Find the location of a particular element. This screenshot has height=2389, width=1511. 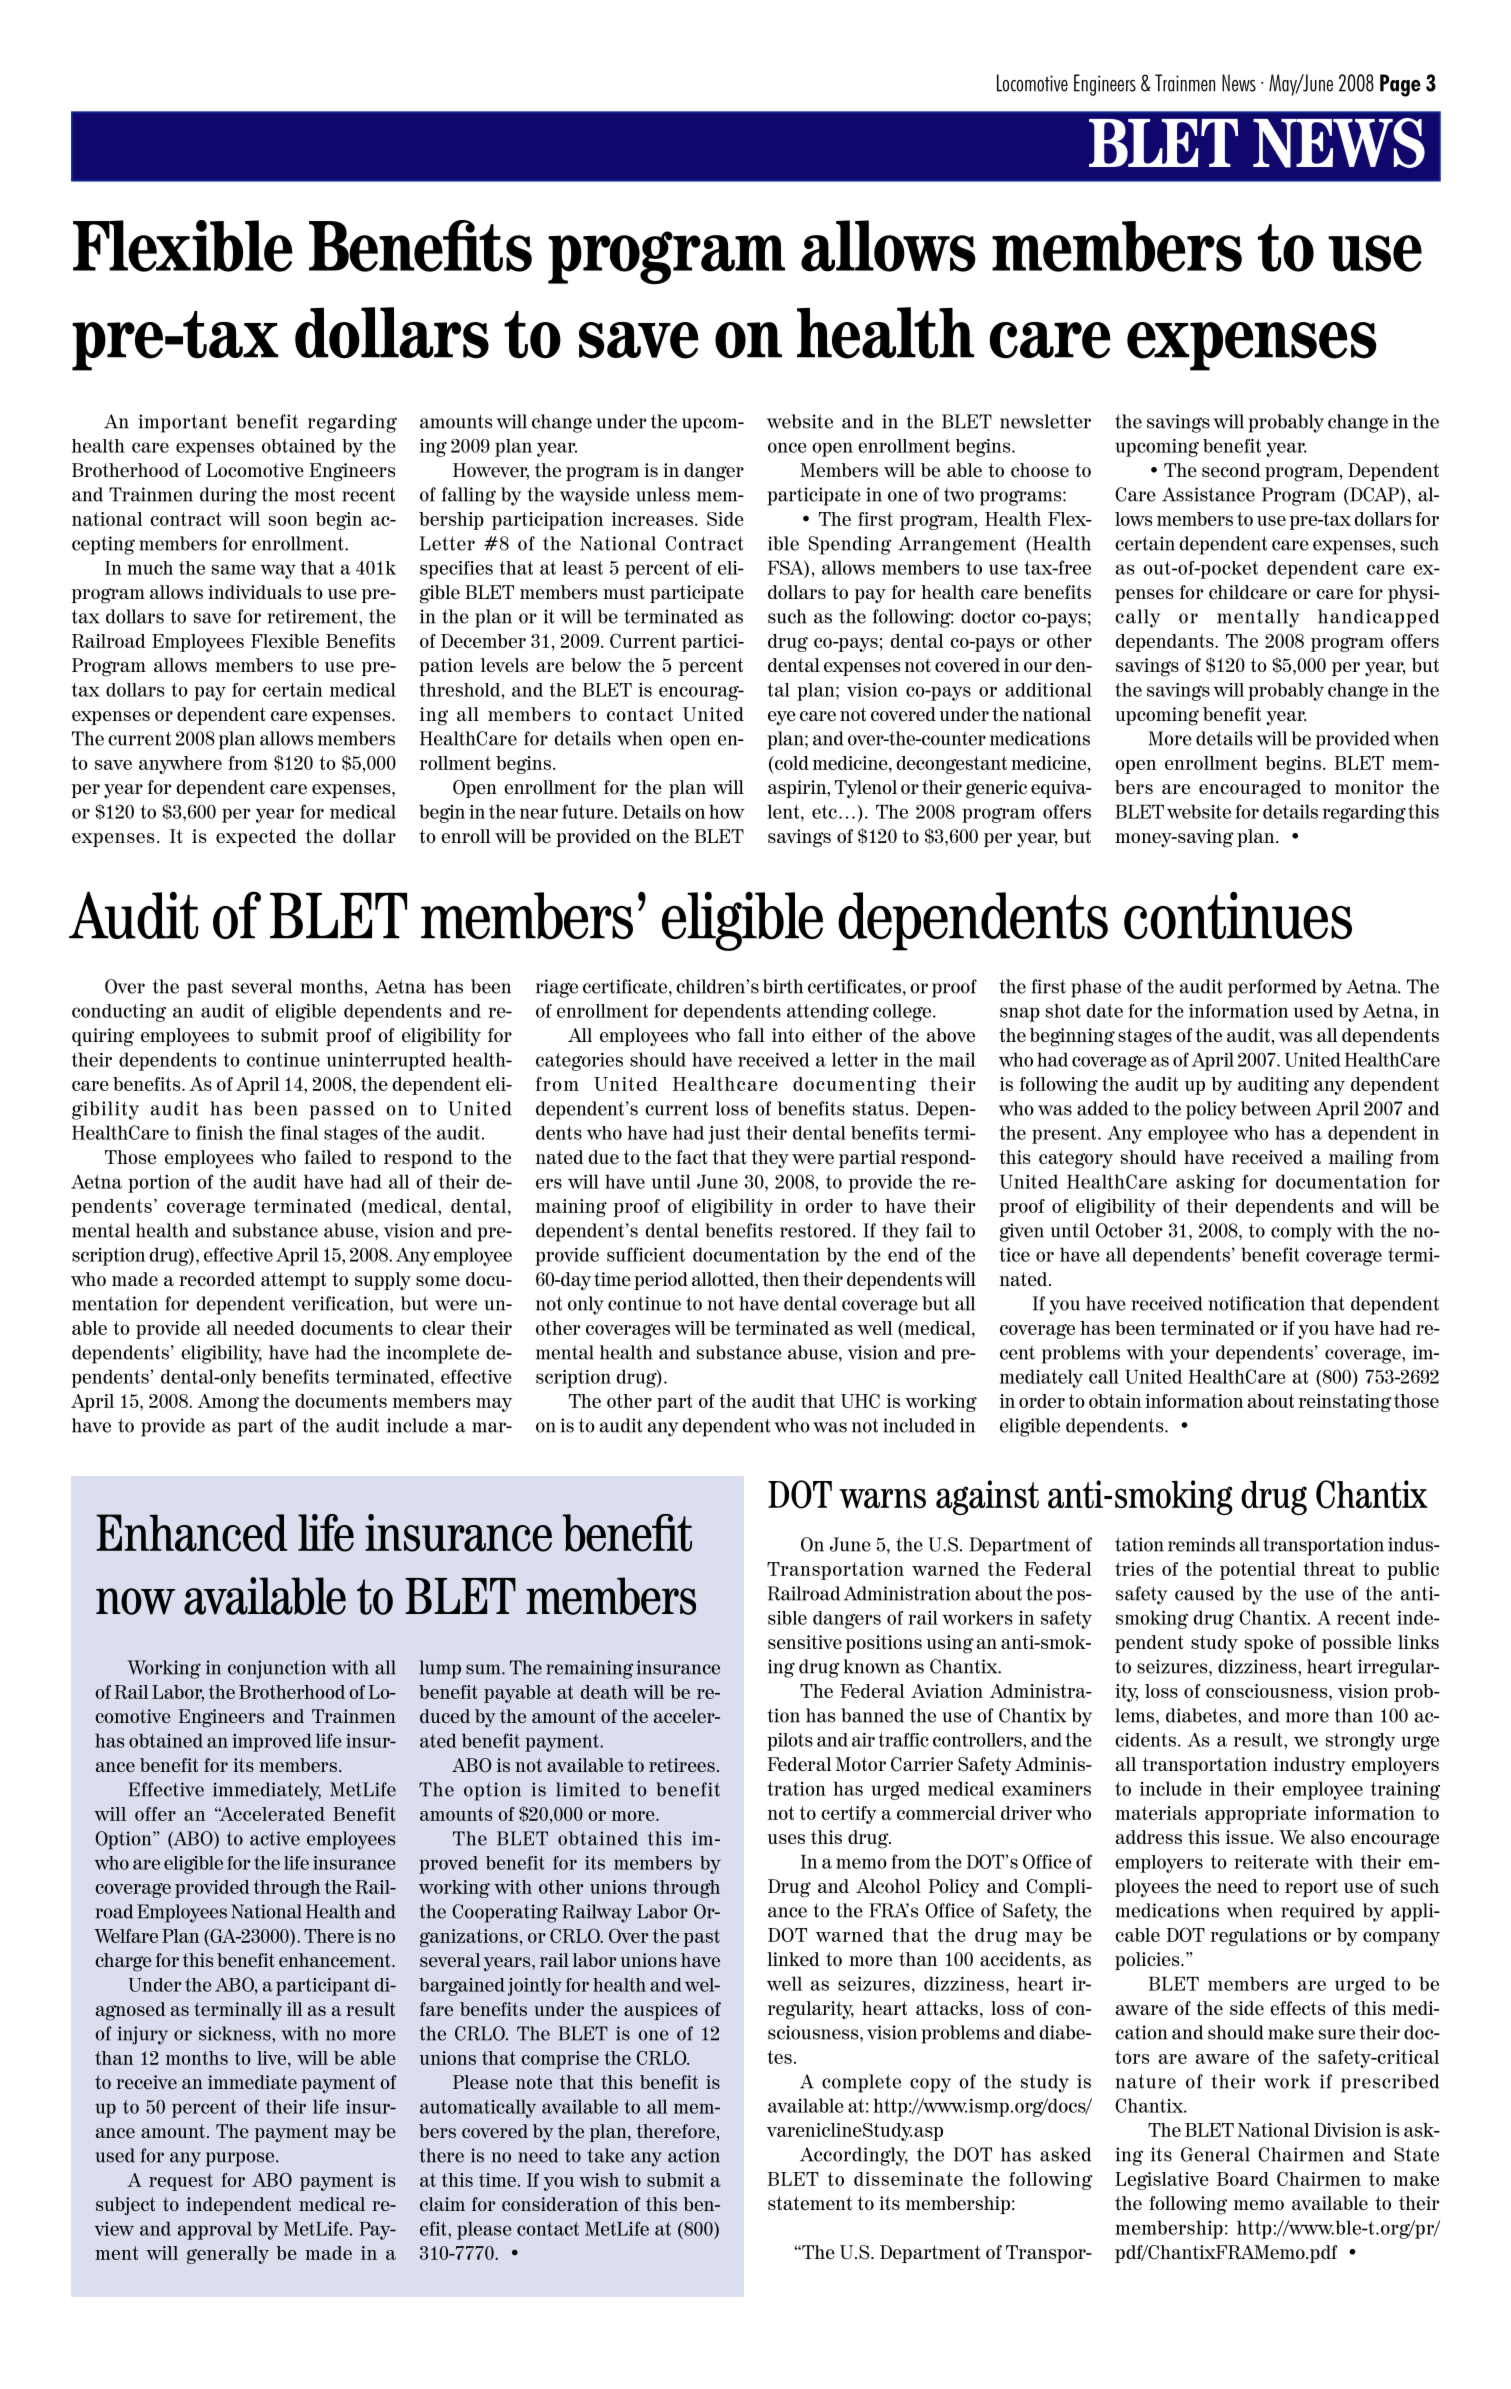

sensitive is located at coordinates (805, 1642).
